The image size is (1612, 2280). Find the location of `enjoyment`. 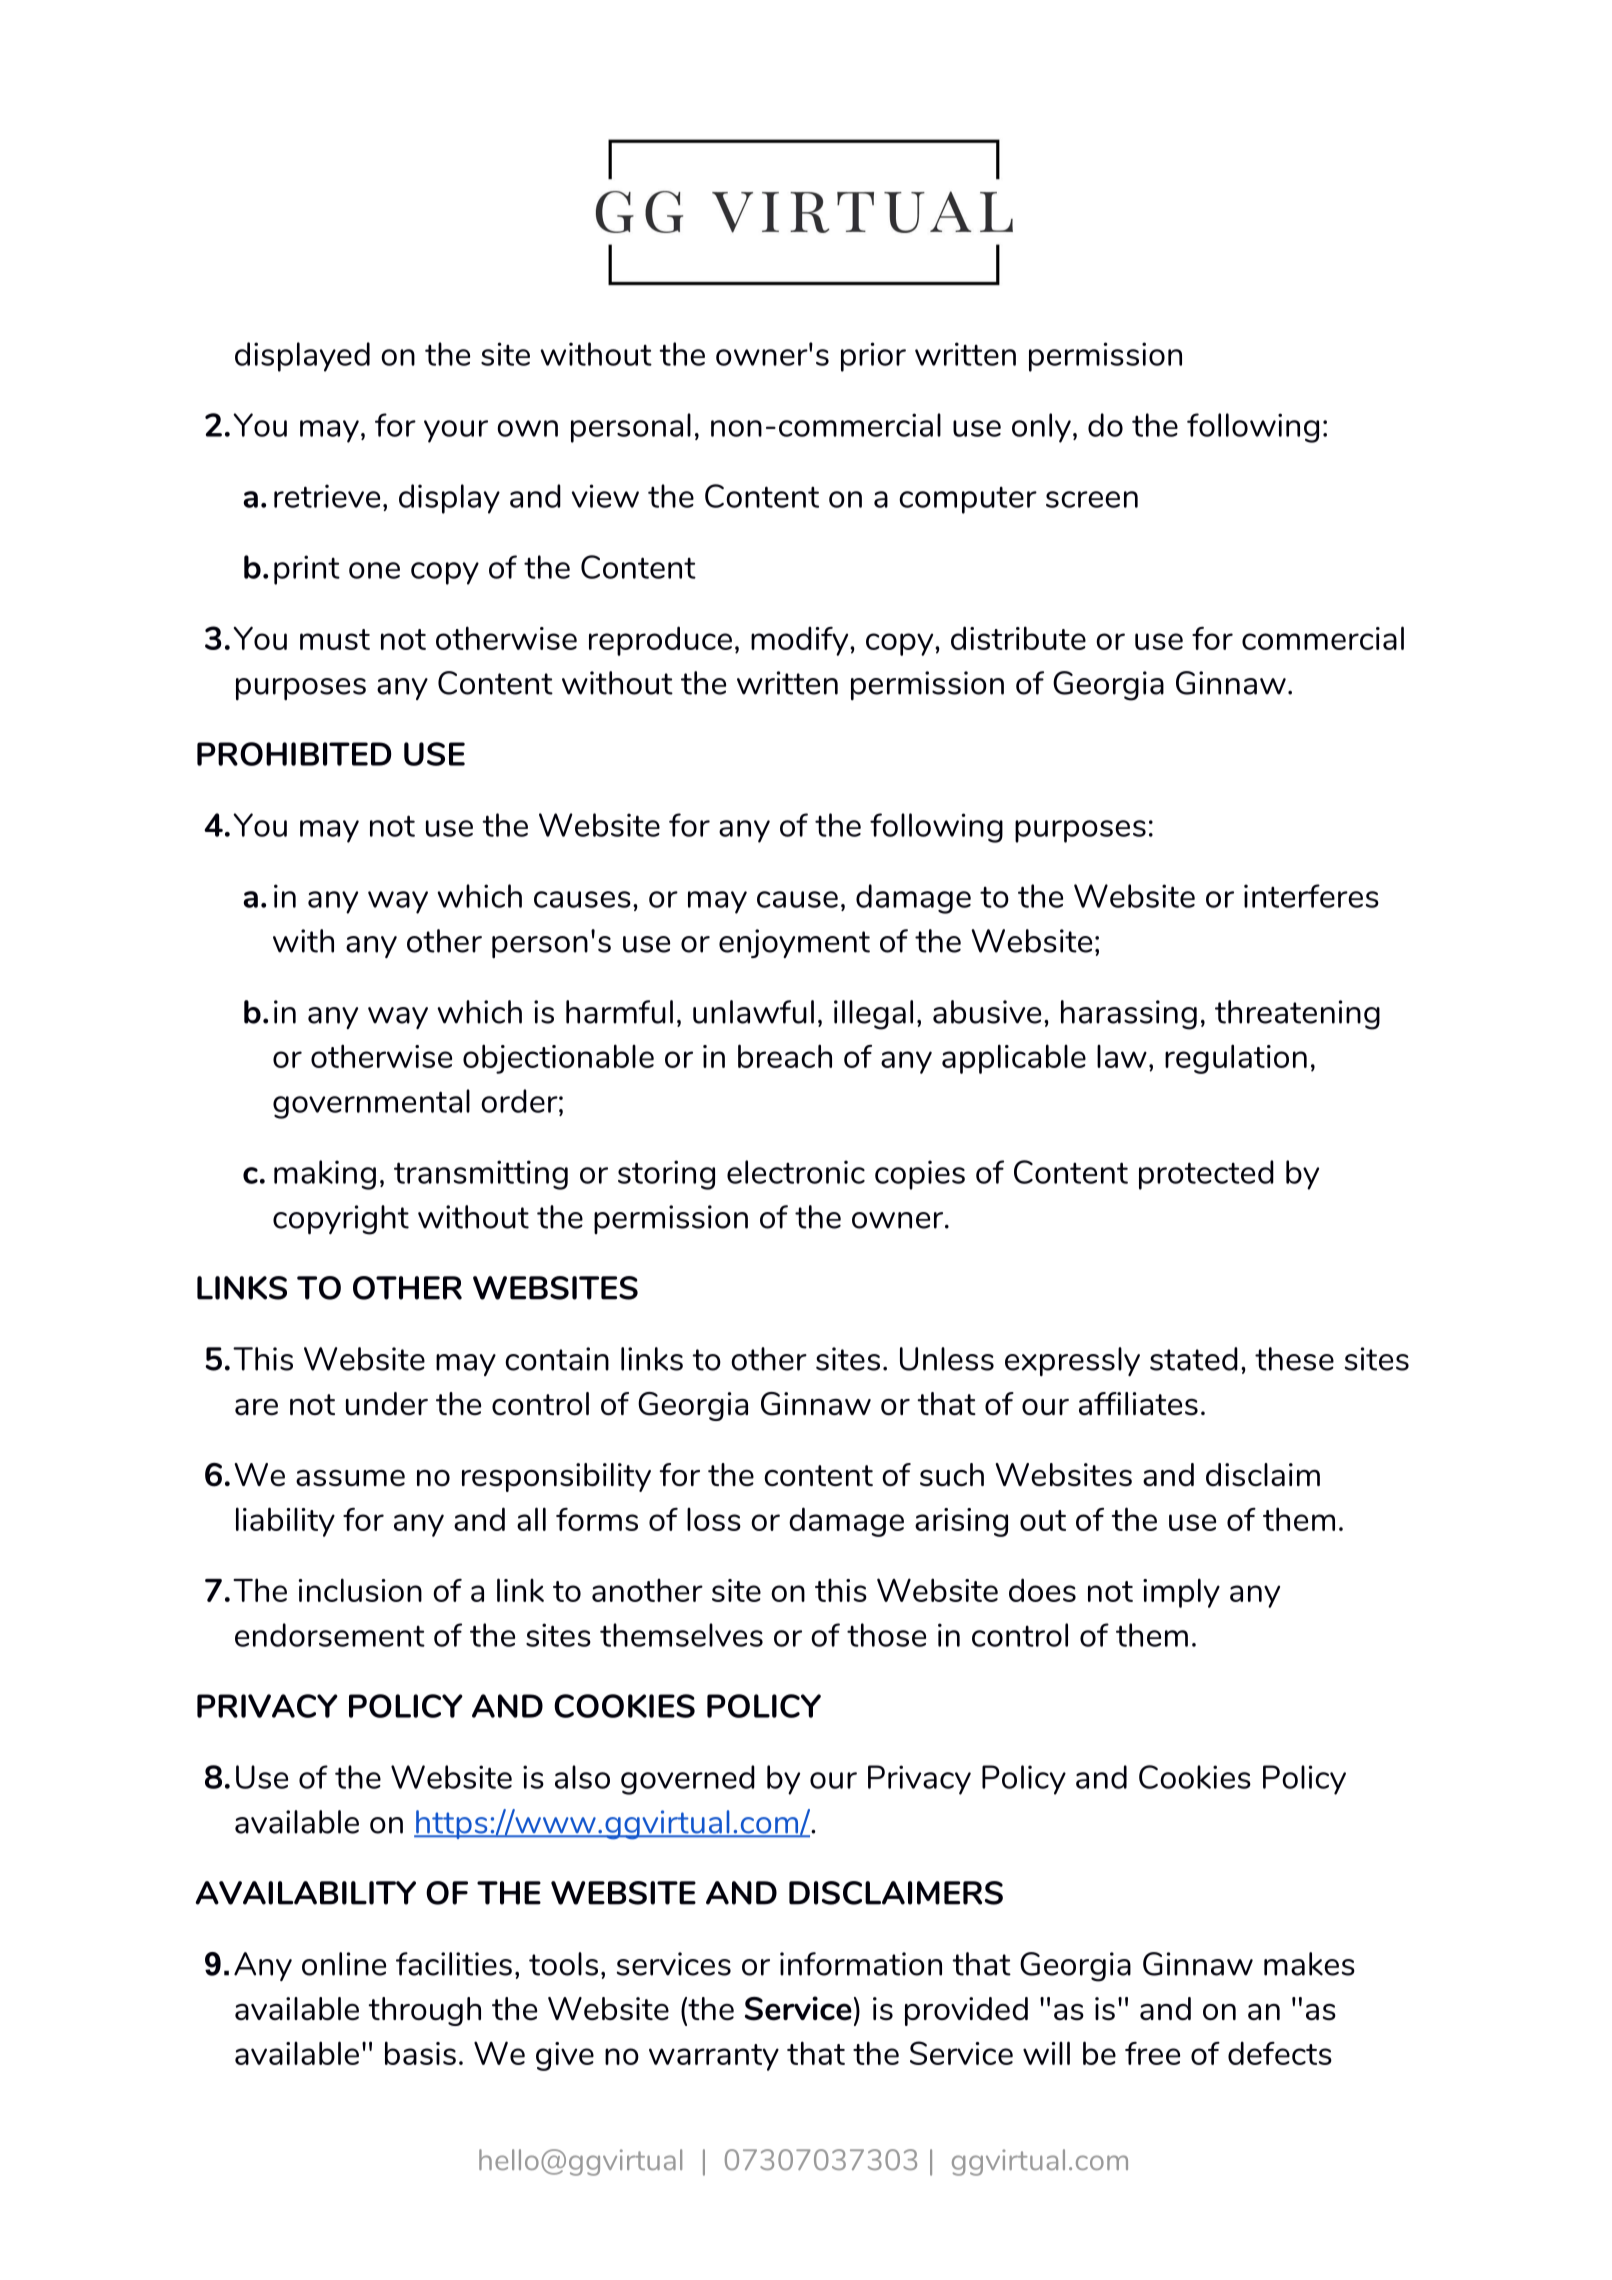

enjoyment is located at coordinates (794, 943).
